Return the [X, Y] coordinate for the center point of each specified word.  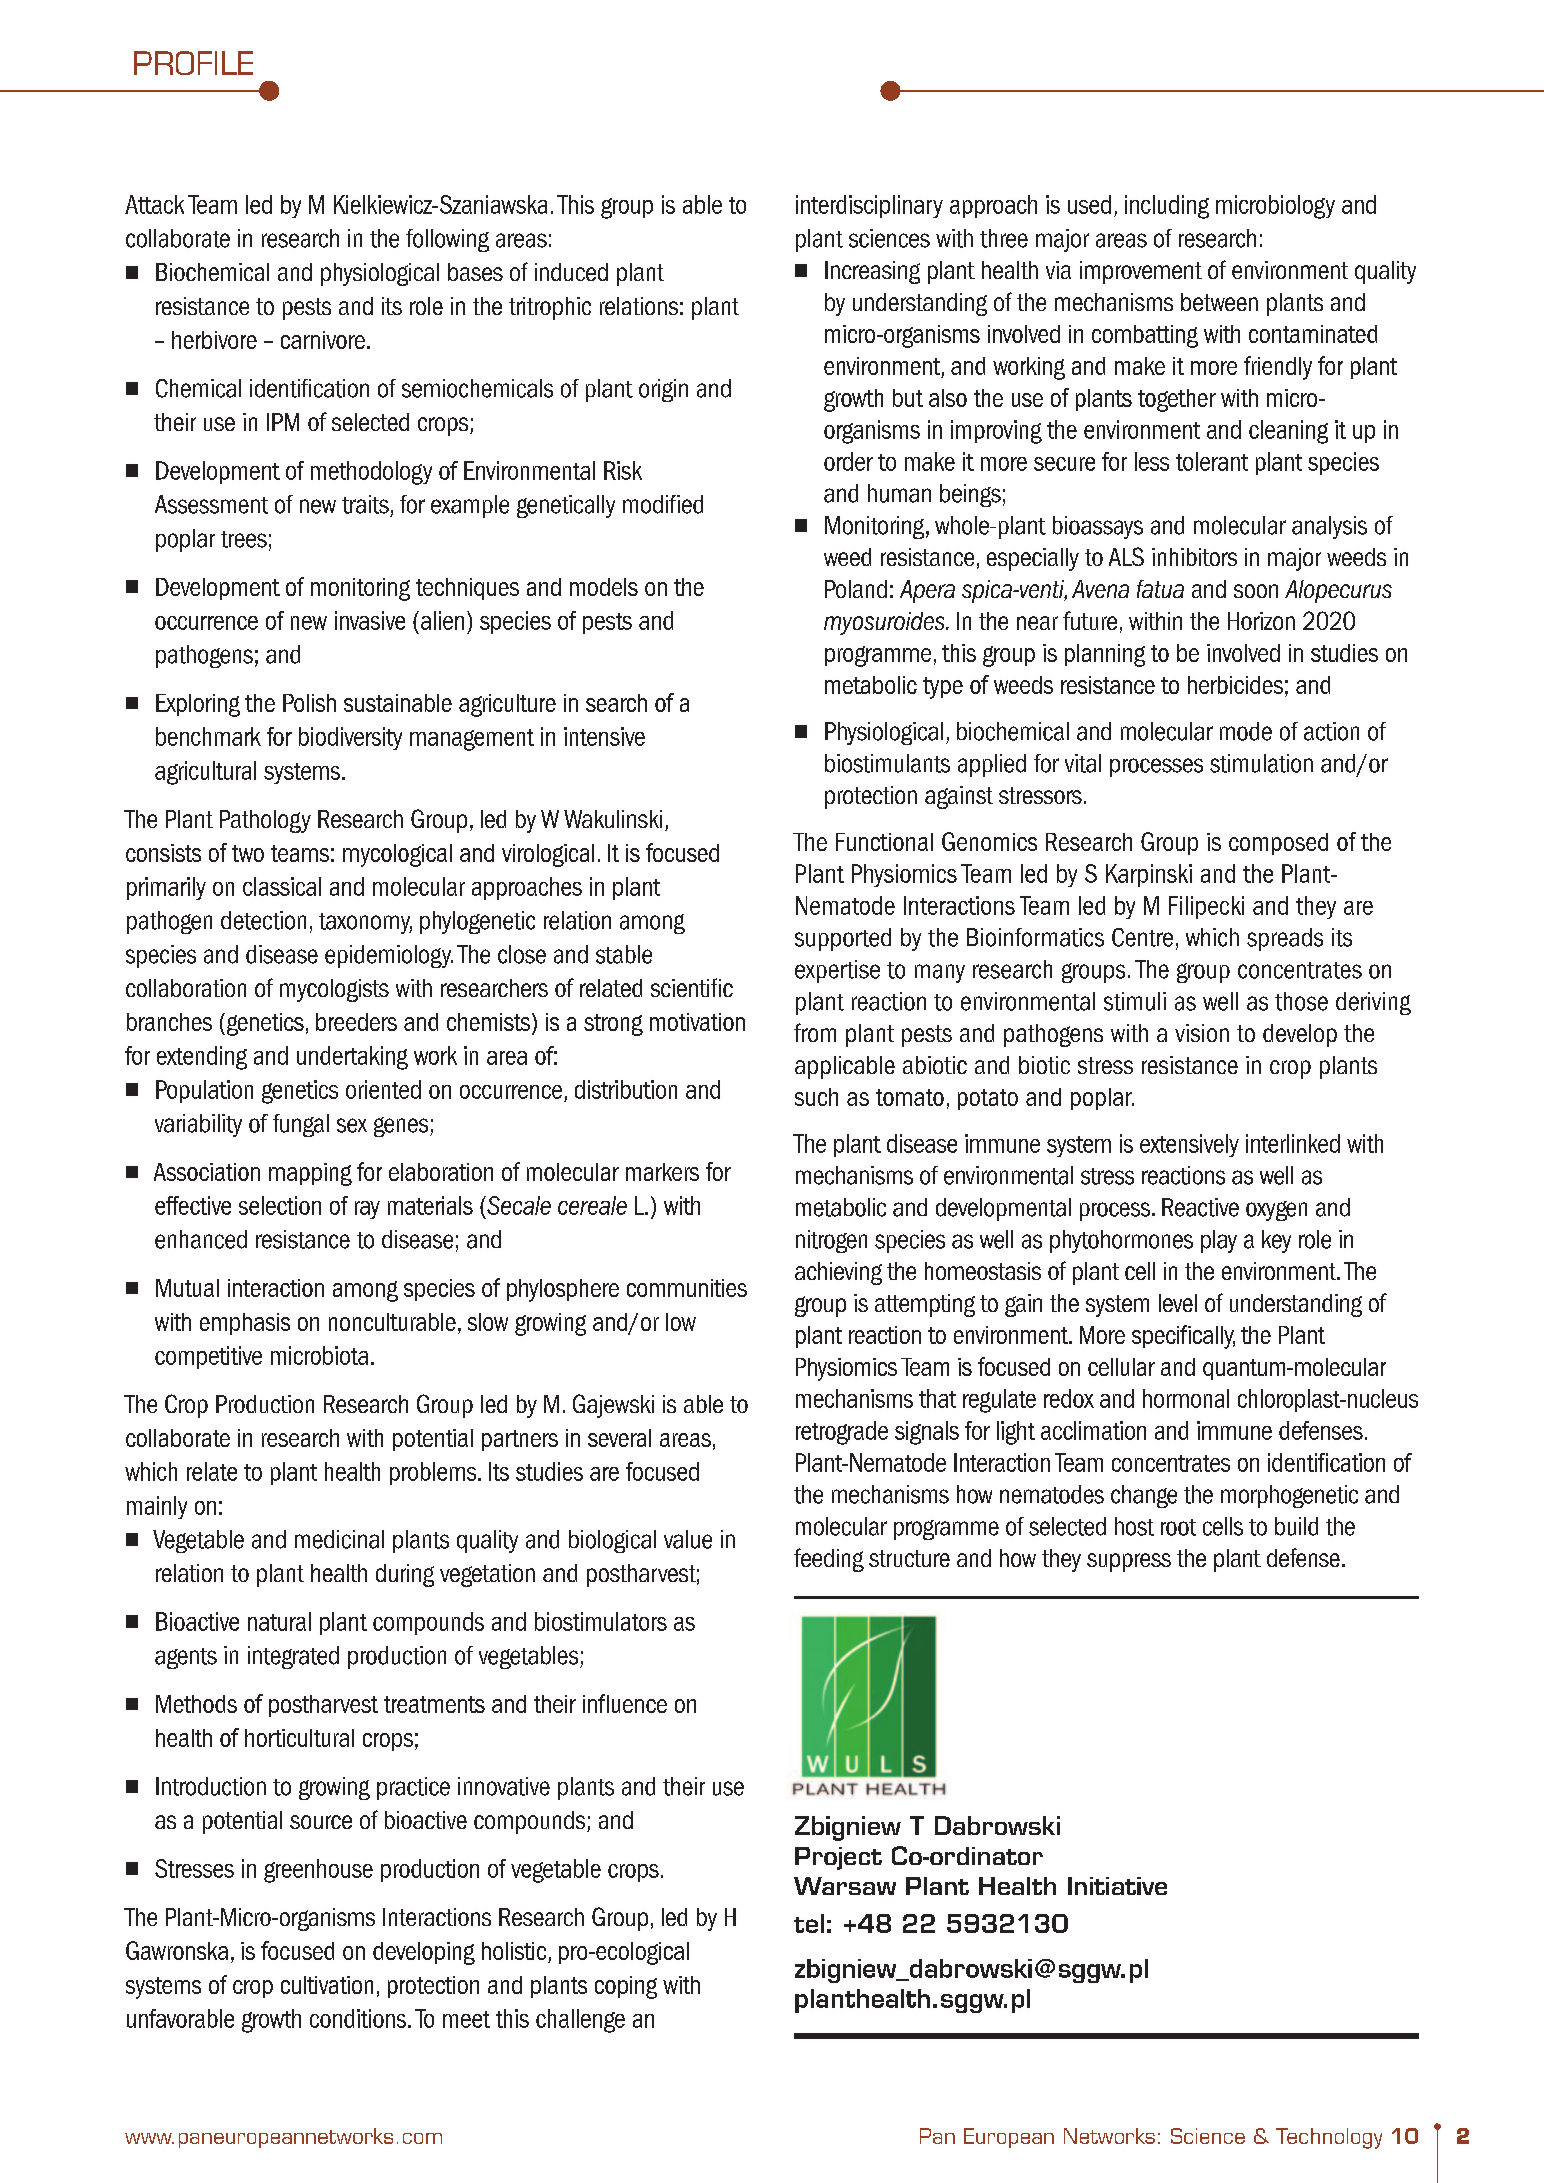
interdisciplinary [869, 206]
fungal [301, 1125]
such [816, 1097]
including [1167, 207]
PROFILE [193, 63]
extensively [1189, 1145]
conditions [359, 2018]
